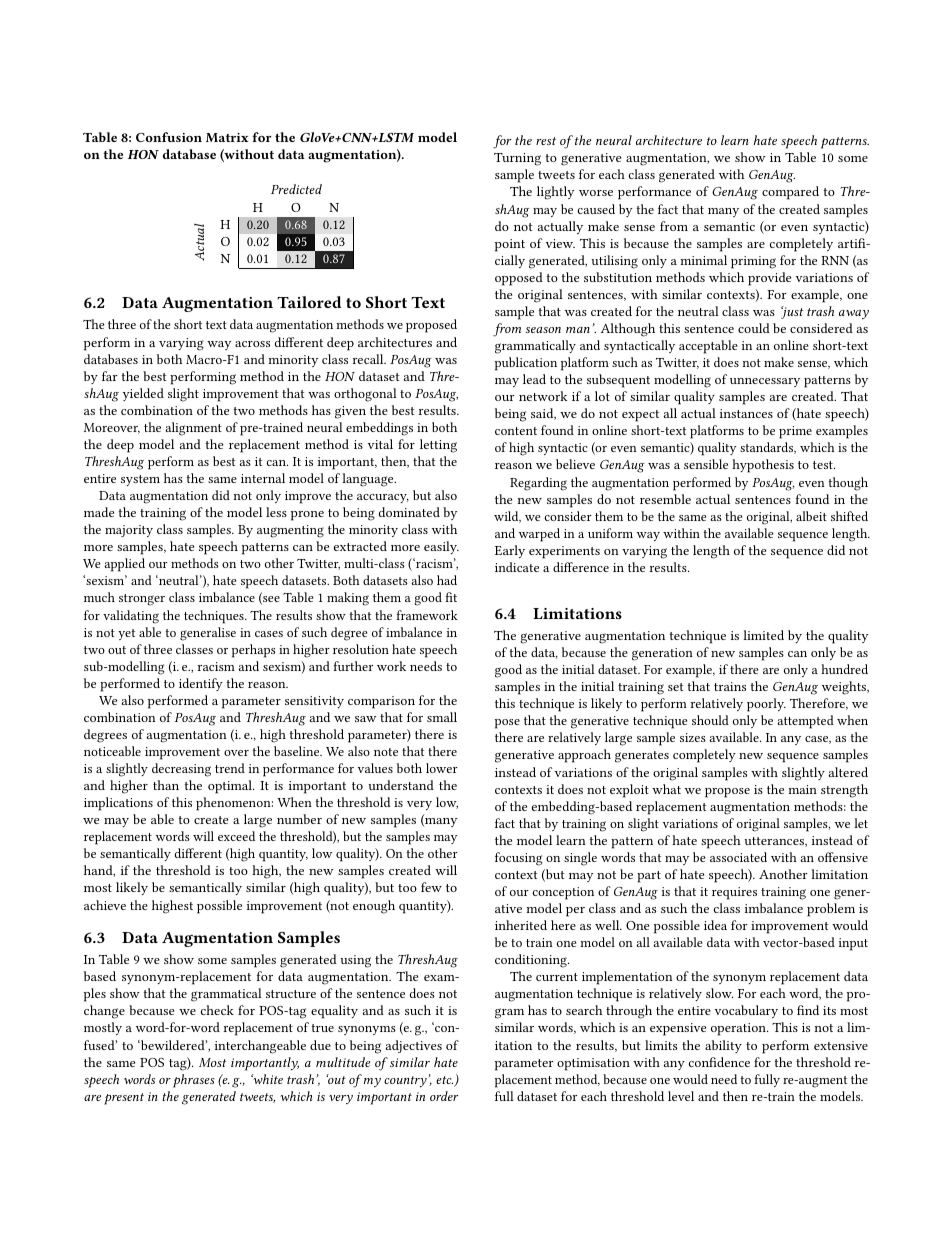  Describe the element at coordinates (194, 1081) in the page. I see `phrases` at that location.
